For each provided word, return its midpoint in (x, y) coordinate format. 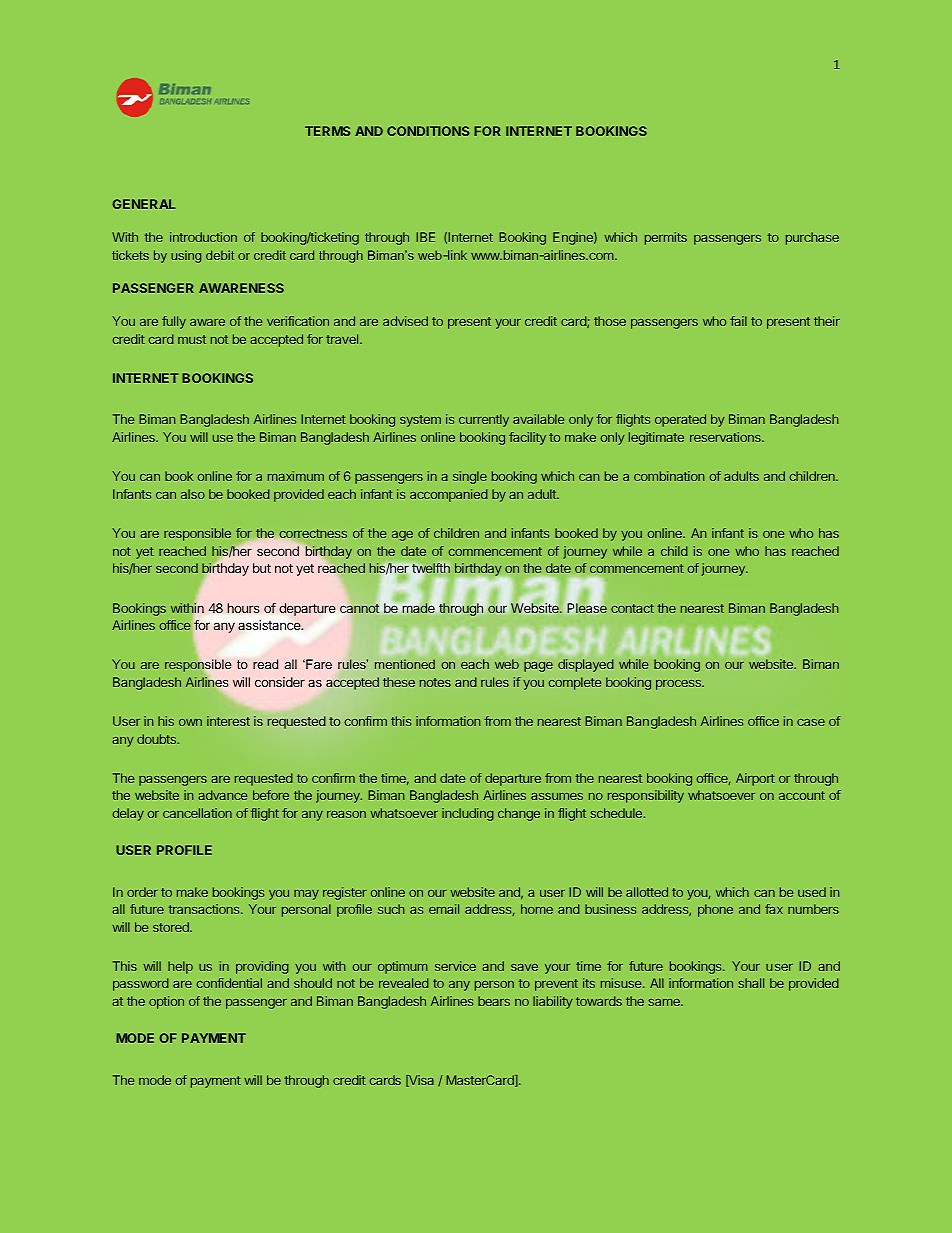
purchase (812, 238)
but (262, 568)
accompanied (449, 495)
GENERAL (143, 204)
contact (632, 608)
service (455, 966)
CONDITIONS (428, 131)
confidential (229, 983)
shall (751, 983)
